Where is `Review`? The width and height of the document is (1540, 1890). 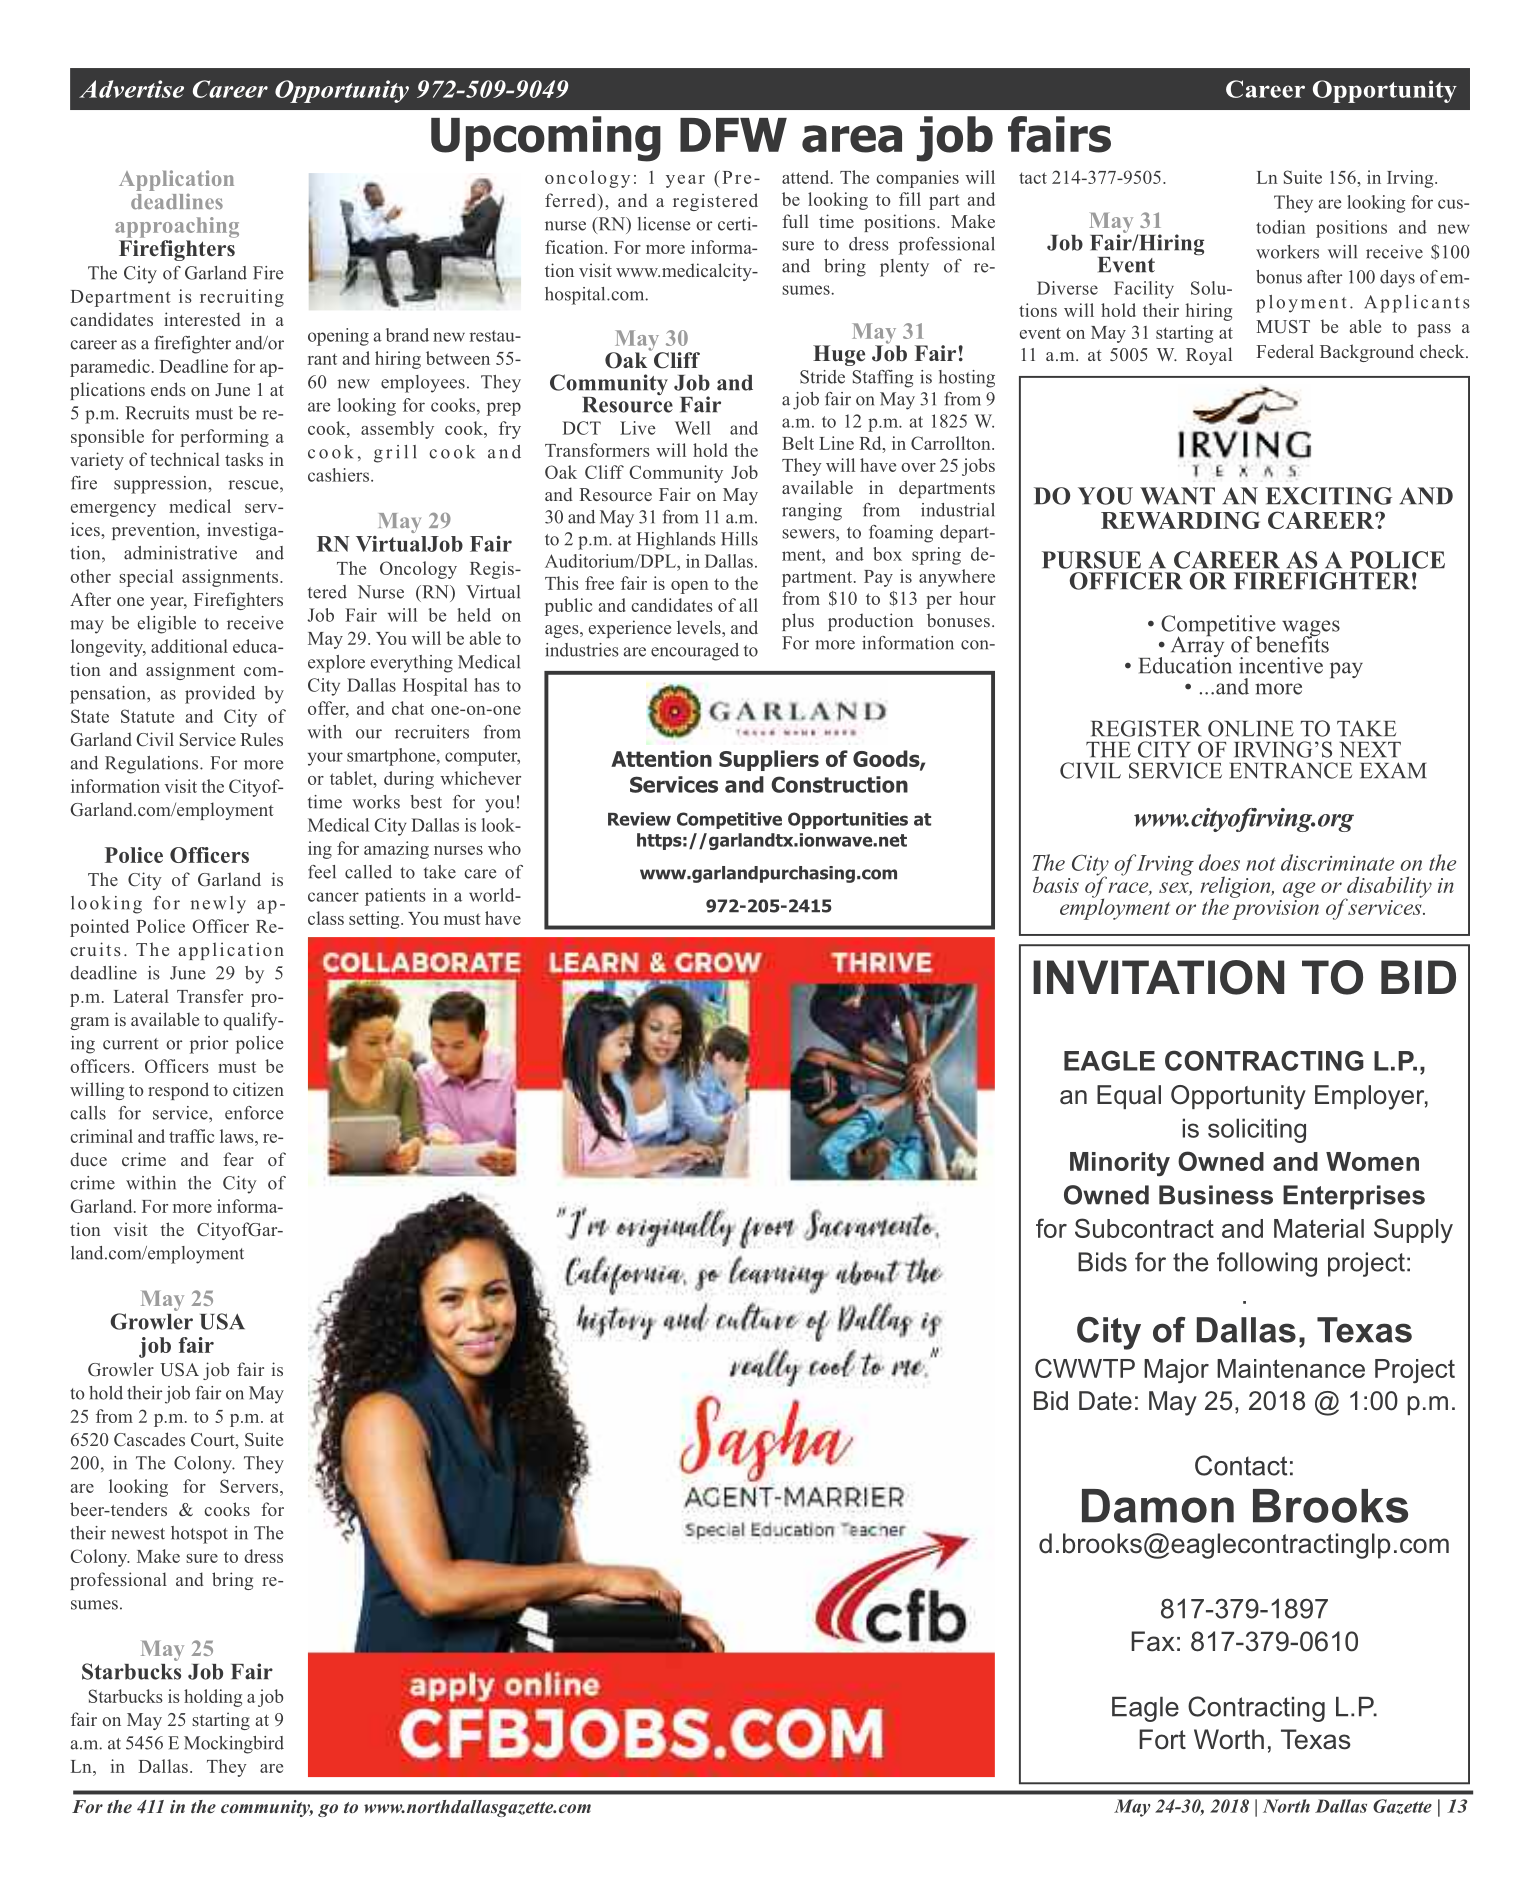
Review is located at coordinates (639, 819).
